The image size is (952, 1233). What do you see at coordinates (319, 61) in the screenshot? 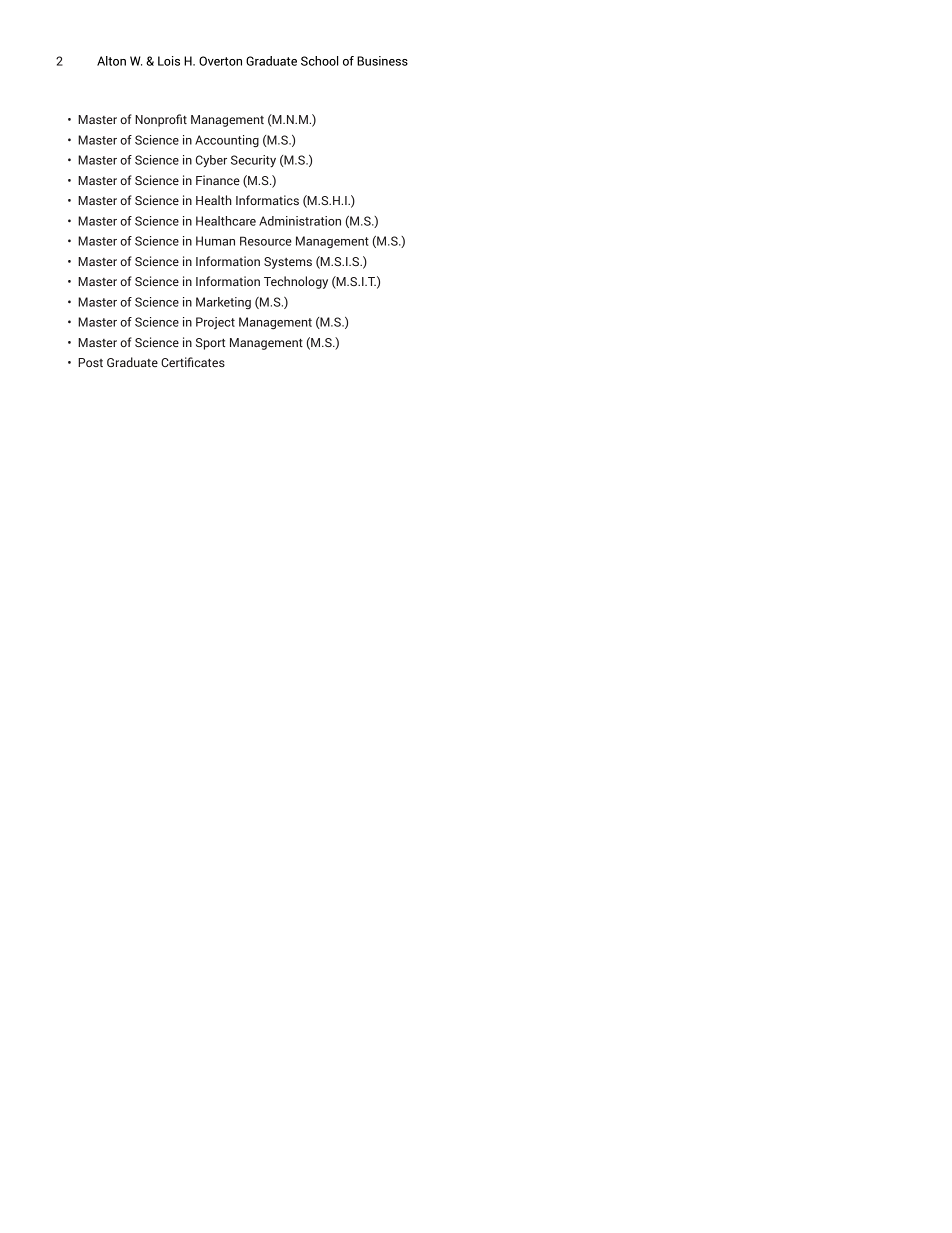
I see `School` at bounding box center [319, 61].
